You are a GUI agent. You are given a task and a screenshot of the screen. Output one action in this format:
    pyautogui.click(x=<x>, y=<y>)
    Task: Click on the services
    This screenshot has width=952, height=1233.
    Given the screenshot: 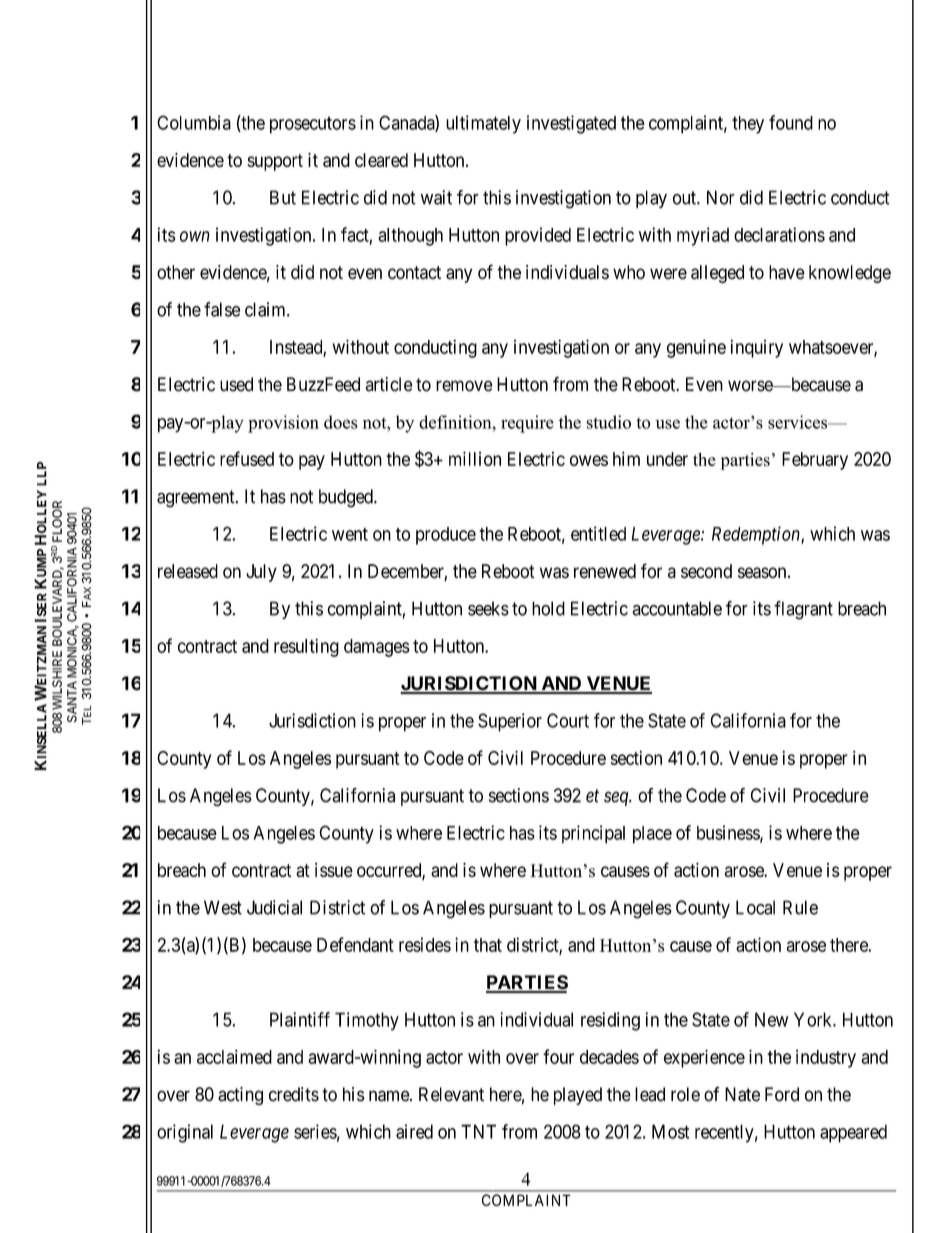 What is the action you would take?
    pyautogui.click(x=799, y=422)
